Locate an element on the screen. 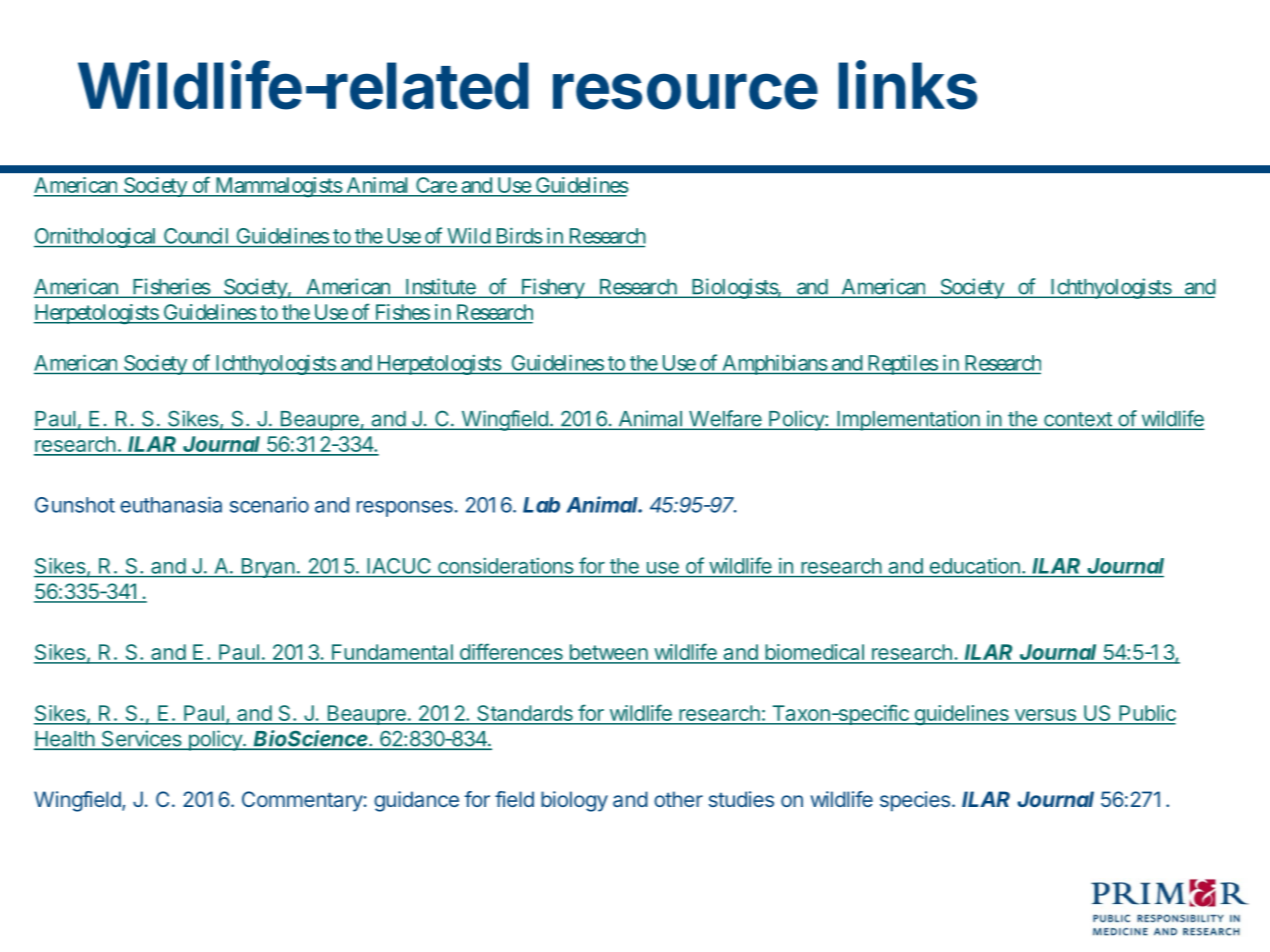 This screenshot has height=952, width=1270. biomedical is located at coordinates (814, 653).
